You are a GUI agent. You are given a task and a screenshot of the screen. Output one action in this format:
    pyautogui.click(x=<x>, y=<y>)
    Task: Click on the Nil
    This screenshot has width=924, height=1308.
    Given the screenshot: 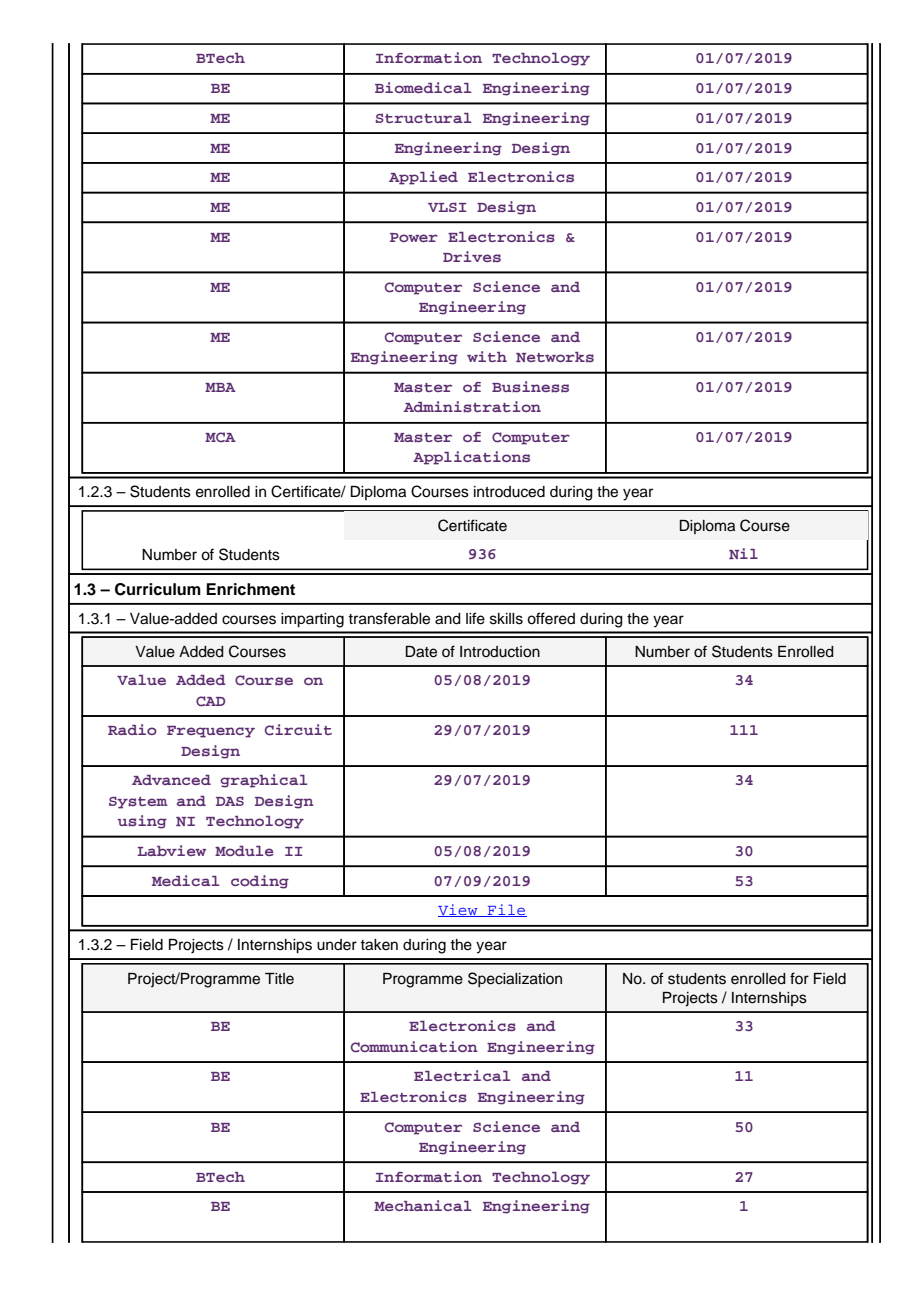 What is the action you would take?
    pyautogui.click(x=743, y=553)
